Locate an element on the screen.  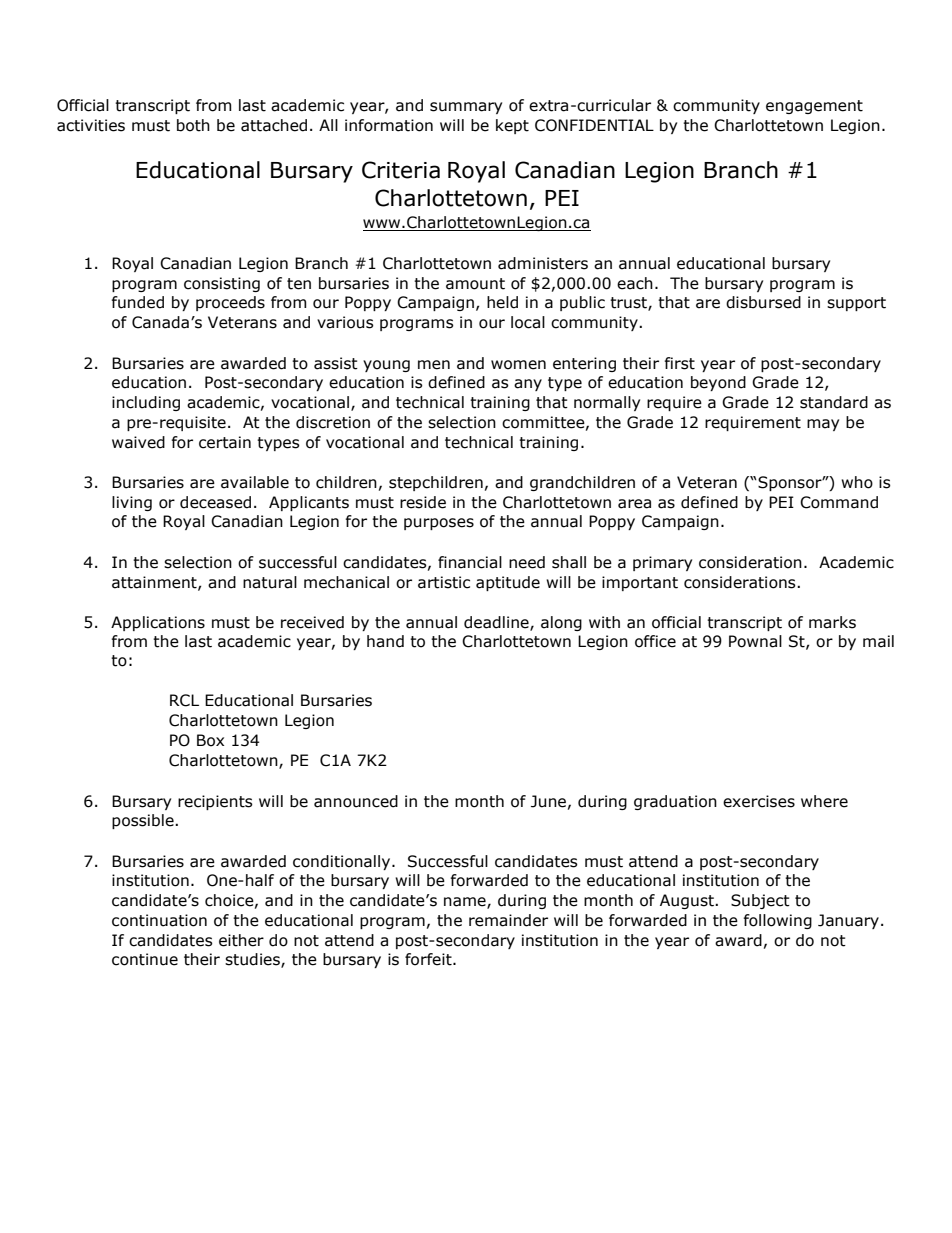
Command is located at coordinates (839, 502).
